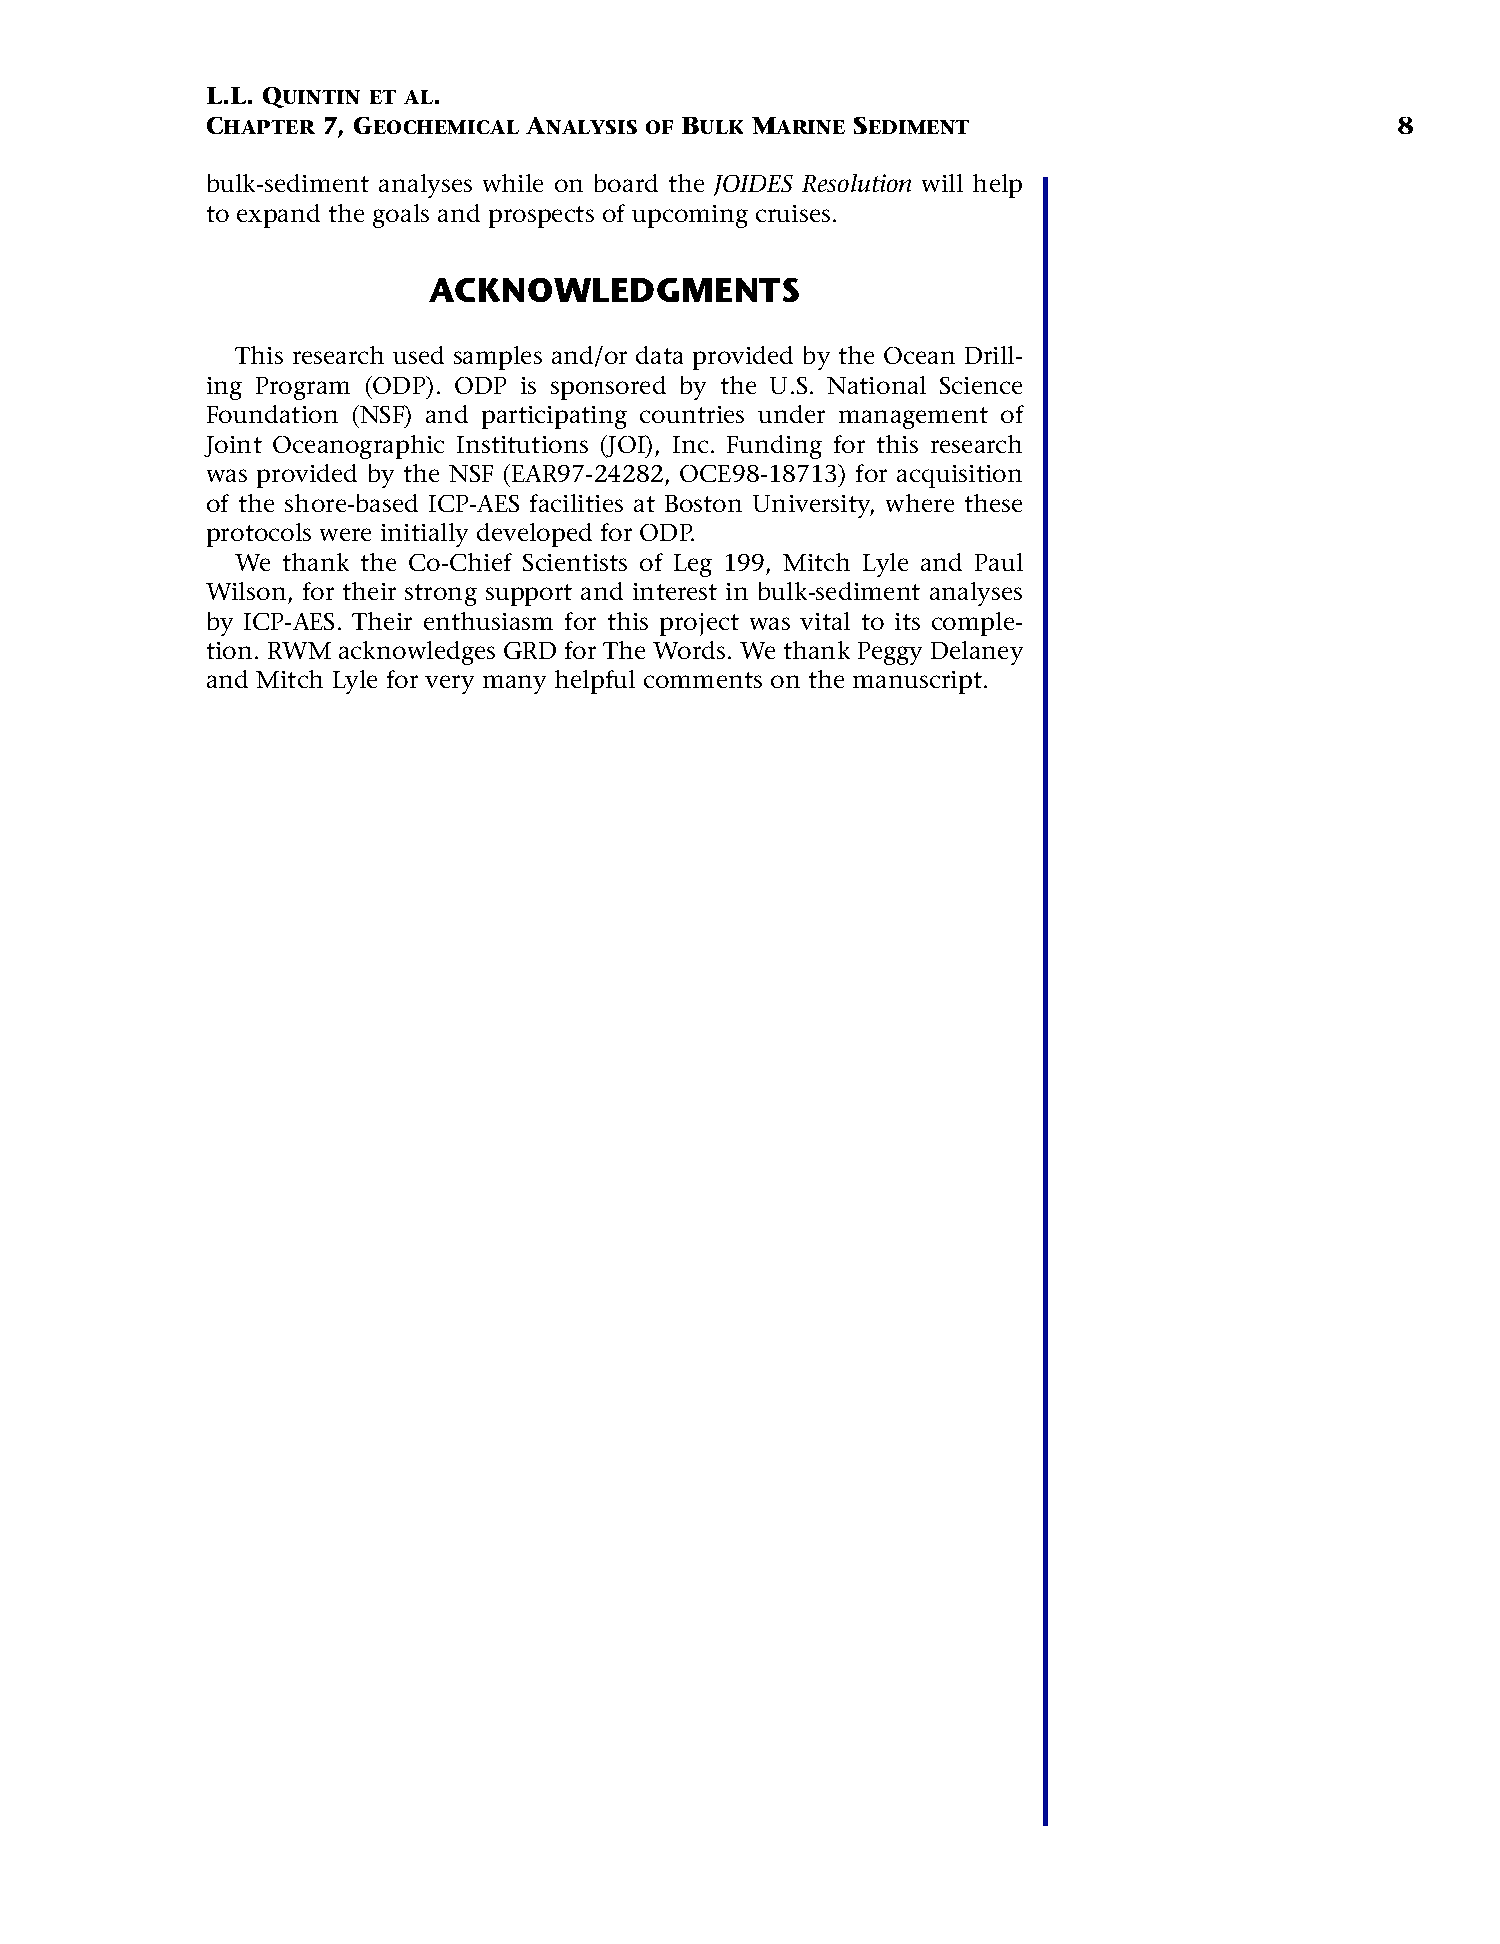 This screenshot has width=1500, height=1944. Describe the element at coordinates (417, 653) in the screenshot. I see `acknowledges` at that location.
